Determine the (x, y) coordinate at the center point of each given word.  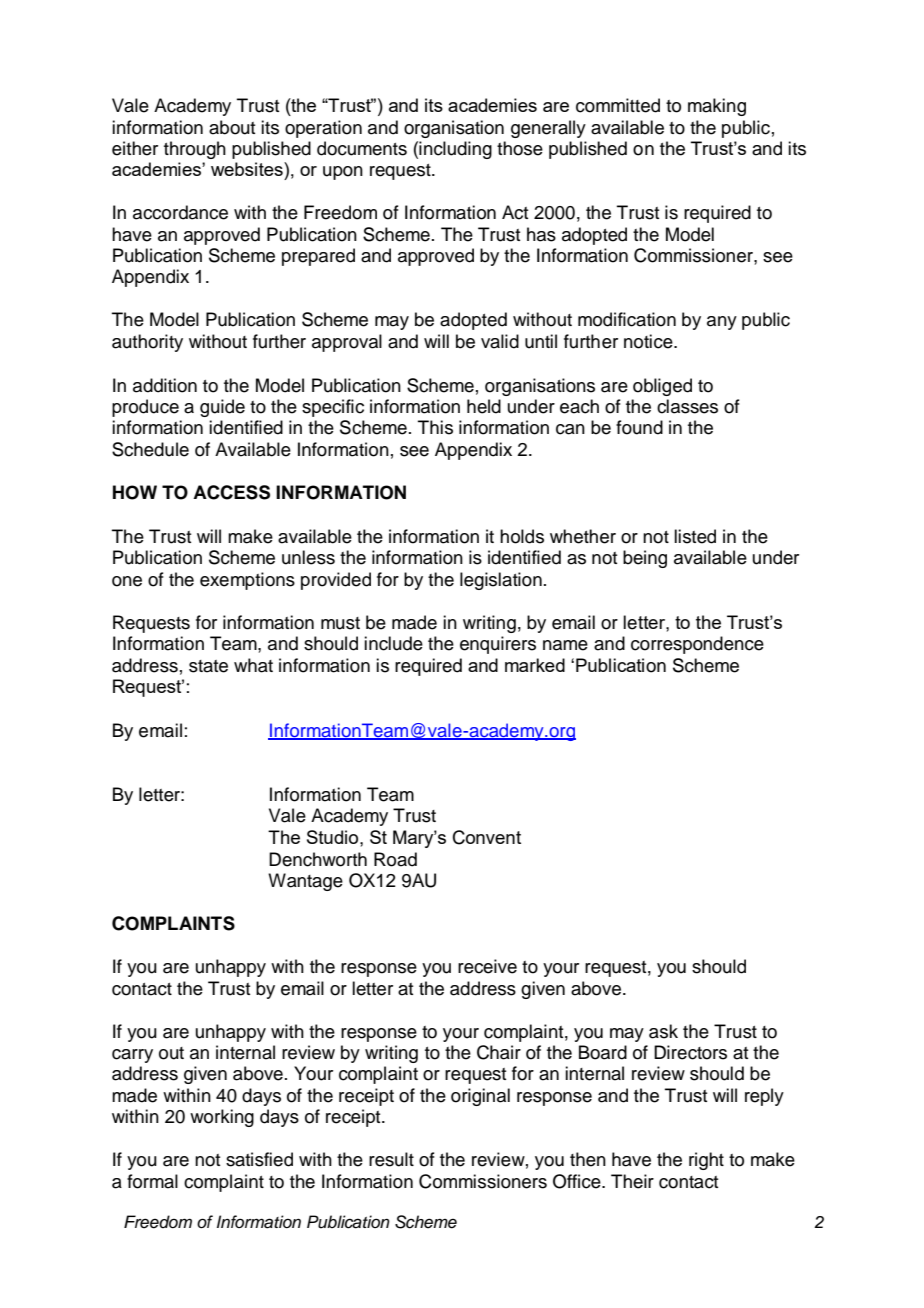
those (520, 148)
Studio (334, 837)
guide (222, 408)
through (195, 150)
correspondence (697, 645)
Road (395, 859)
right (706, 1161)
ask (663, 1031)
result (391, 1159)
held (484, 406)
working (222, 1118)
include (393, 643)
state (208, 666)
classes (687, 406)
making (717, 107)
